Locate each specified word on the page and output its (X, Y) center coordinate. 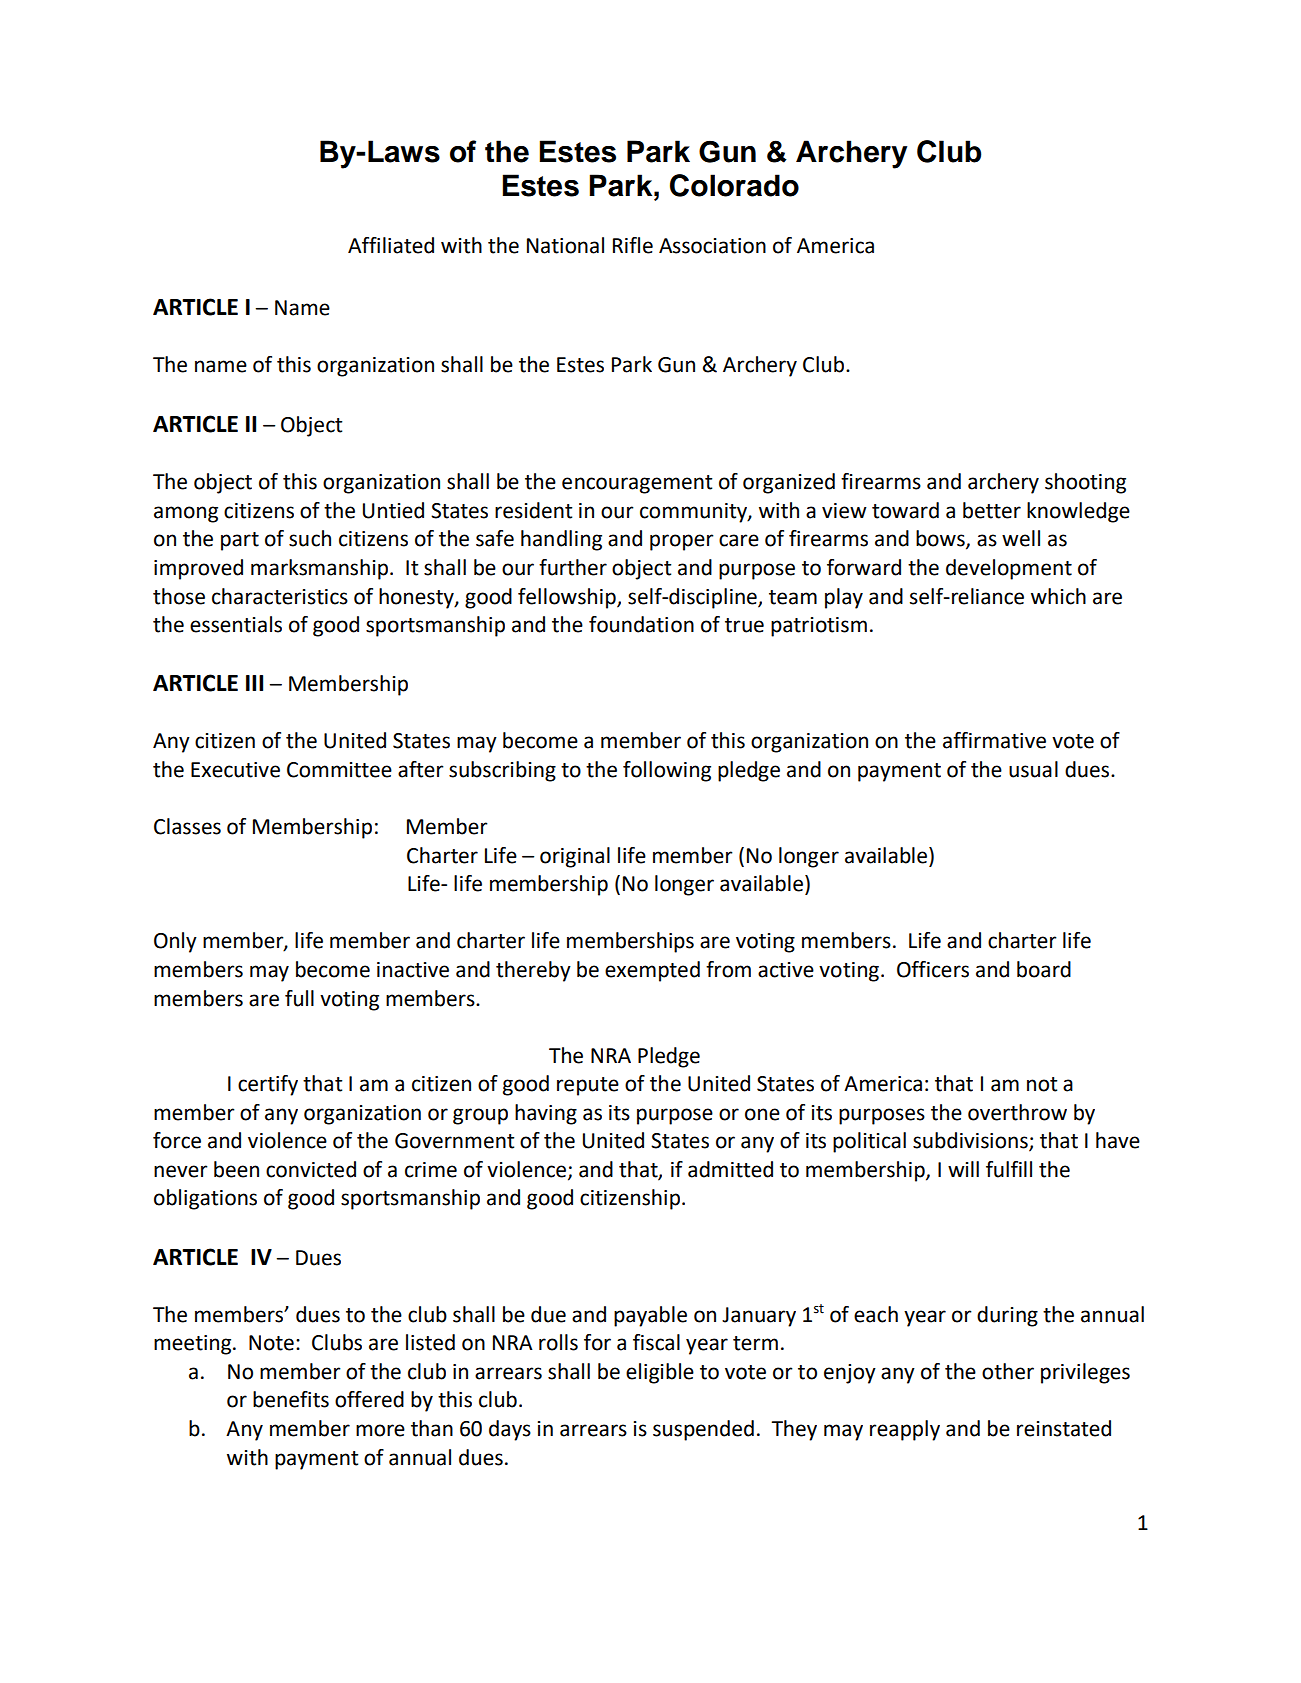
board (1044, 969)
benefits (291, 1399)
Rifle (633, 245)
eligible (660, 1373)
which (1058, 596)
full (299, 998)
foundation (641, 624)
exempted (652, 971)
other (1008, 1371)
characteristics (280, 596)
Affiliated (391, 245)
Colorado (734, 185)
